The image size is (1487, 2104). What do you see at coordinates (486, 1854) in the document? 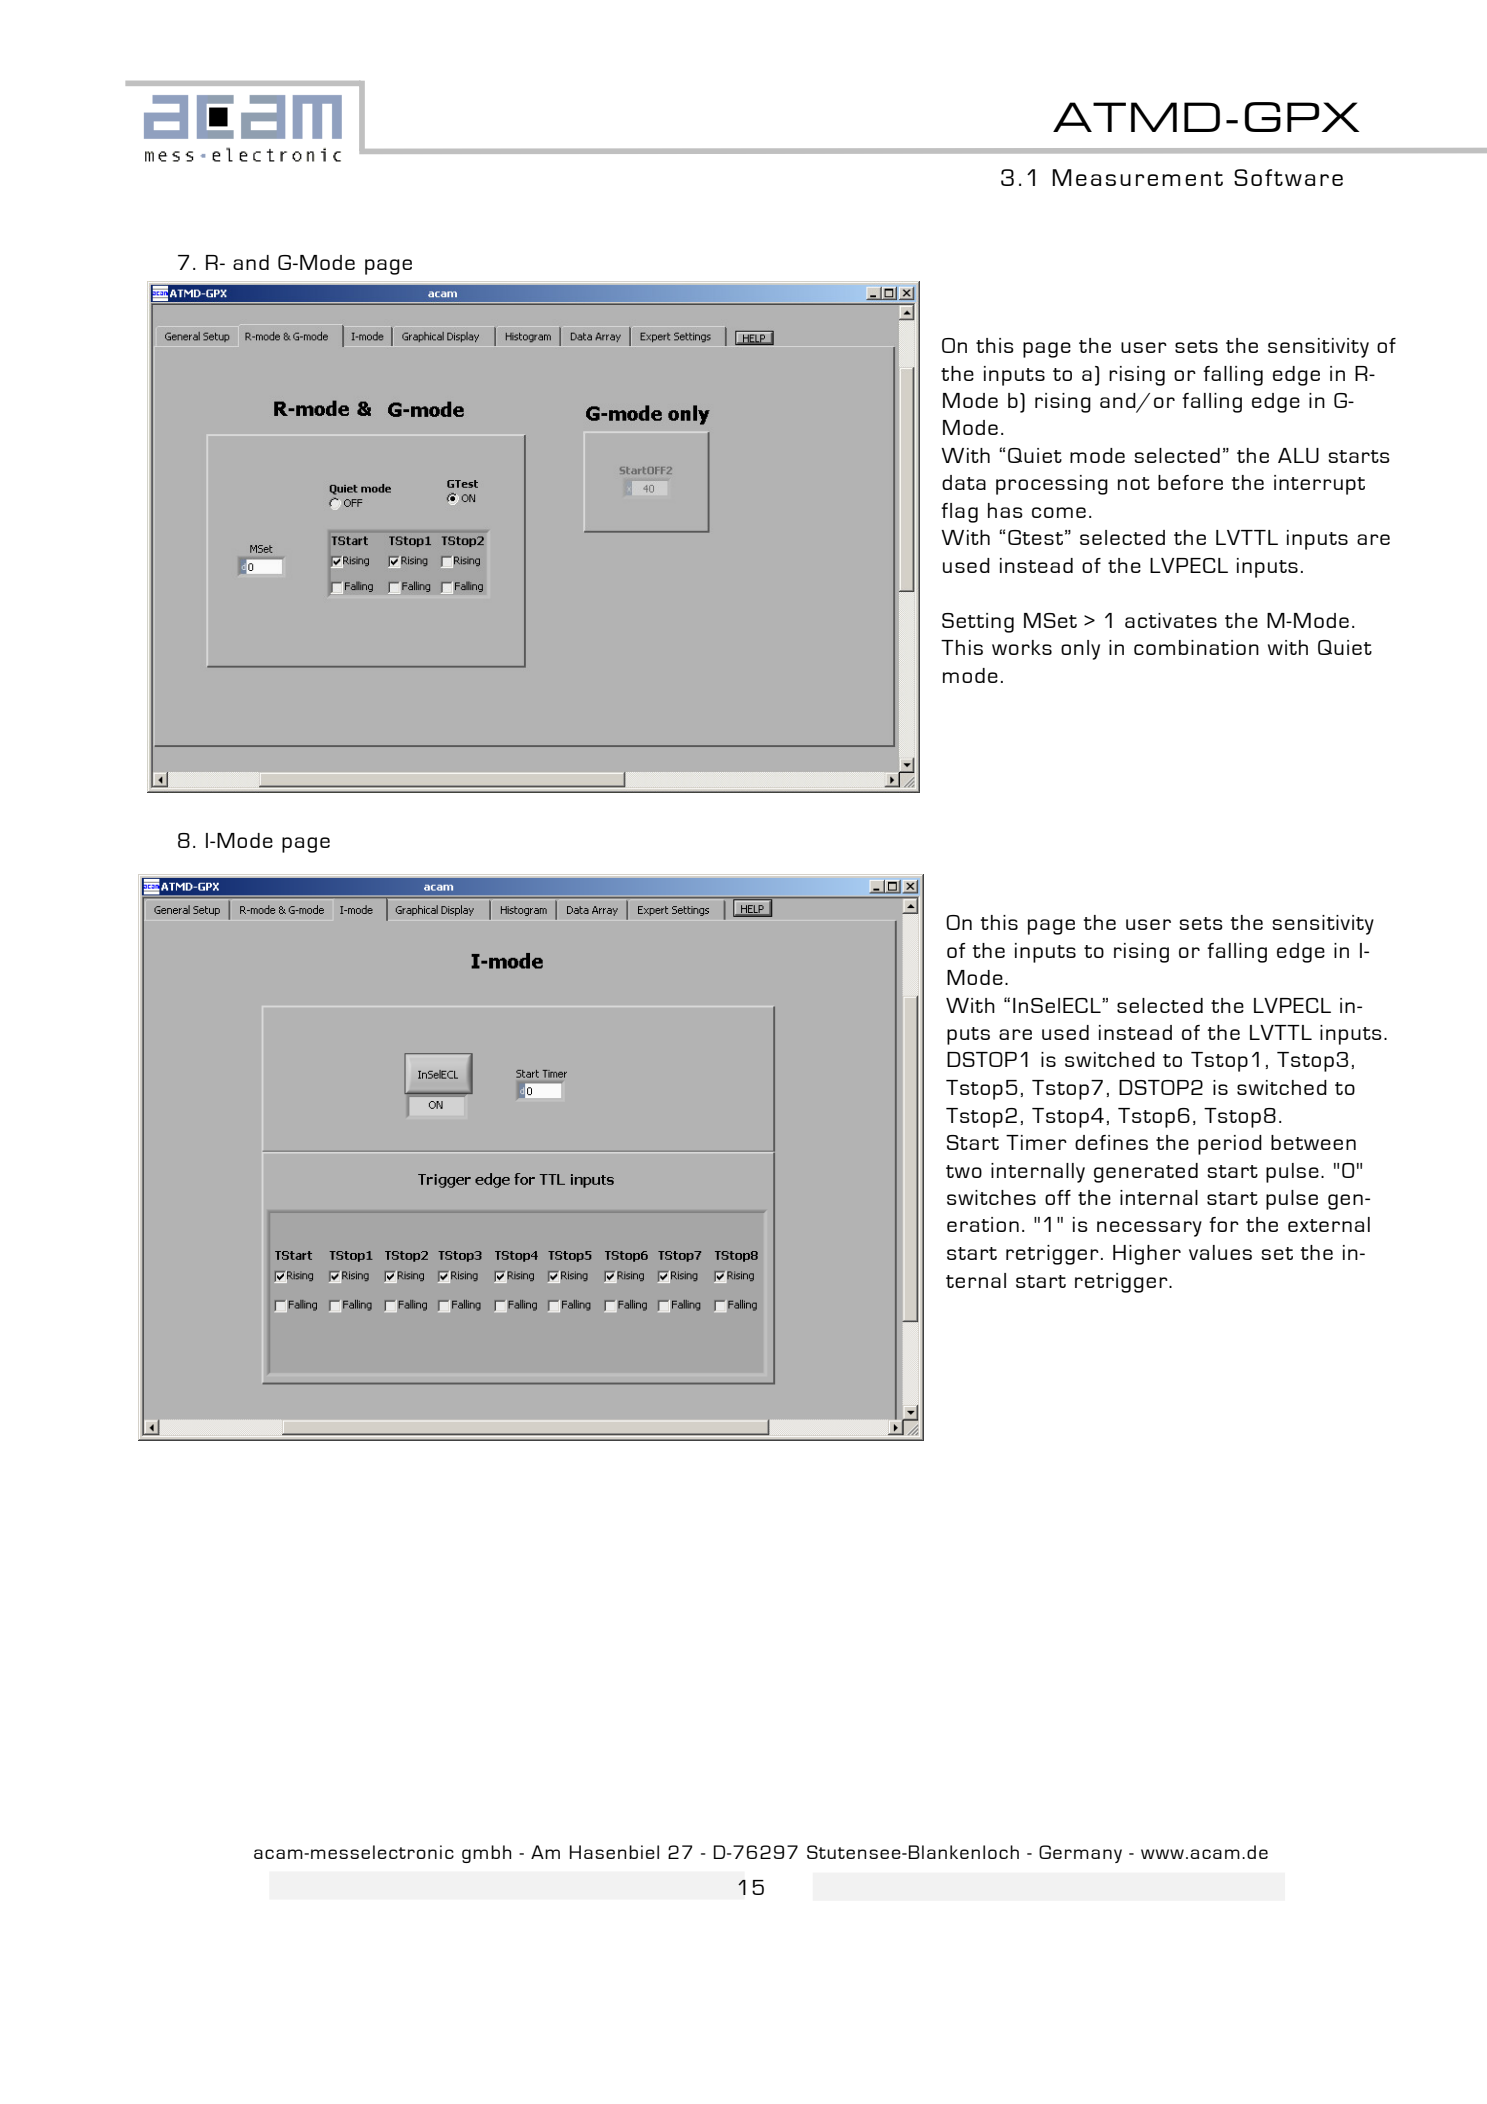
I see `gmbh` at bounding box center [486, 1854].
